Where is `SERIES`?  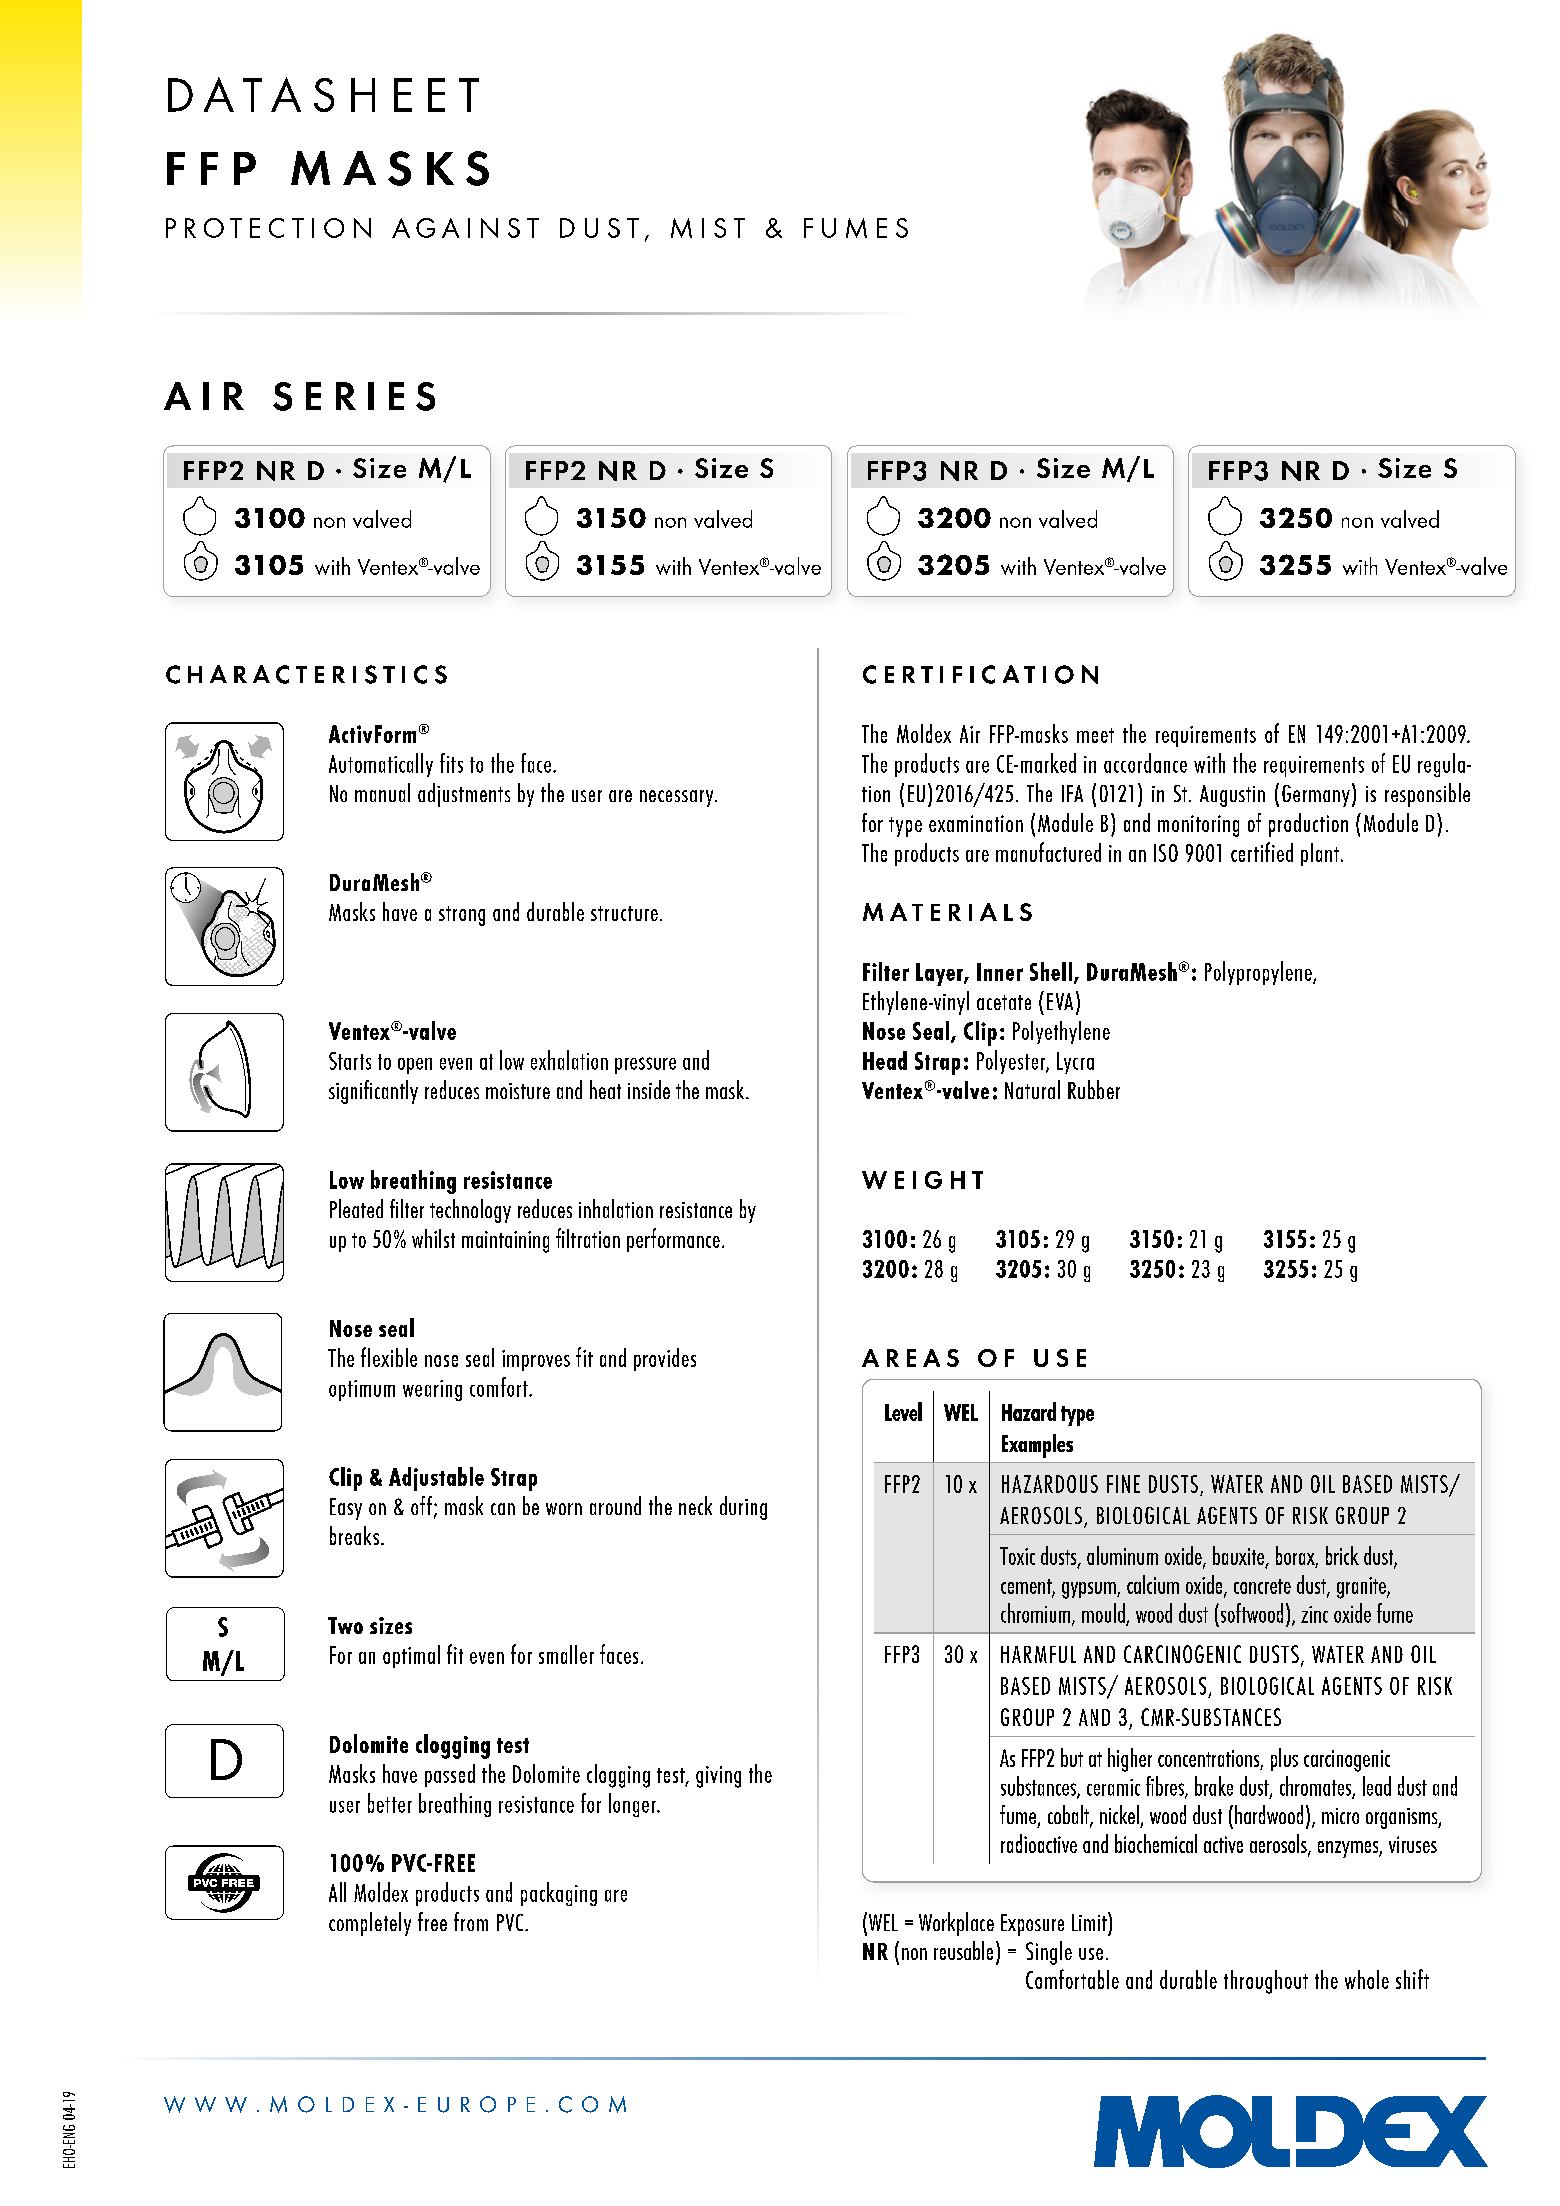
SERIES is located at coordinates (354, 396).
